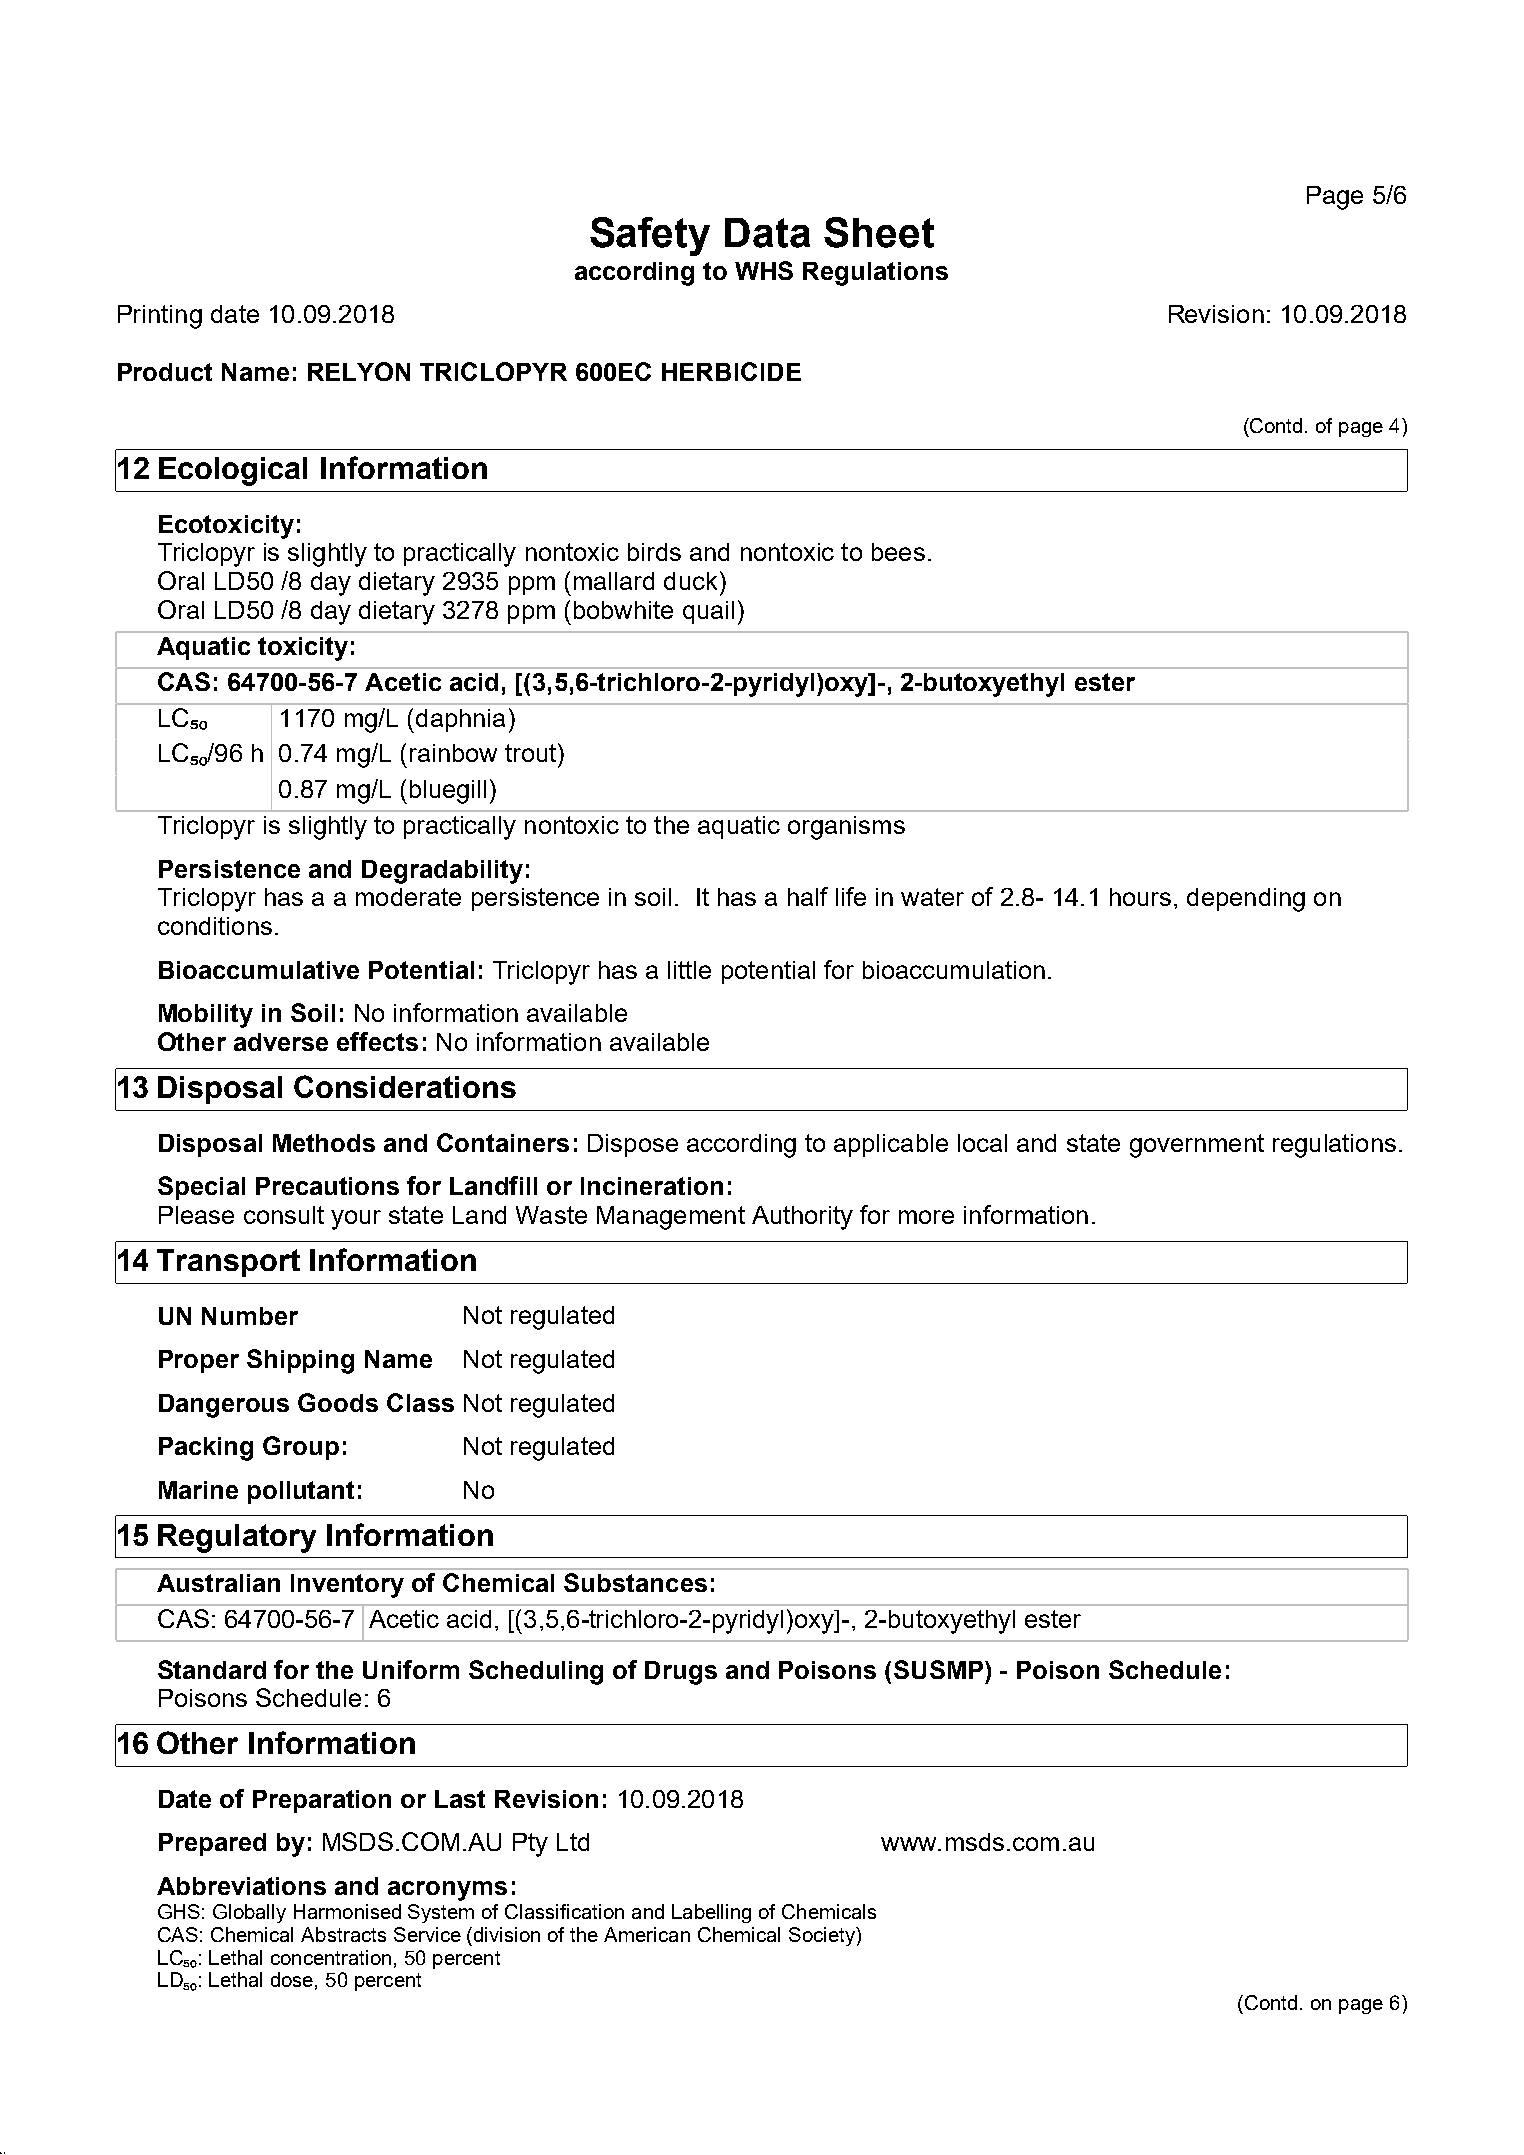 This screenshot has height=2155, width=1524. What do you see at coordinates (823, 1936) in the screenshot?
I see `Society` at bounding box center [823, 1936].
